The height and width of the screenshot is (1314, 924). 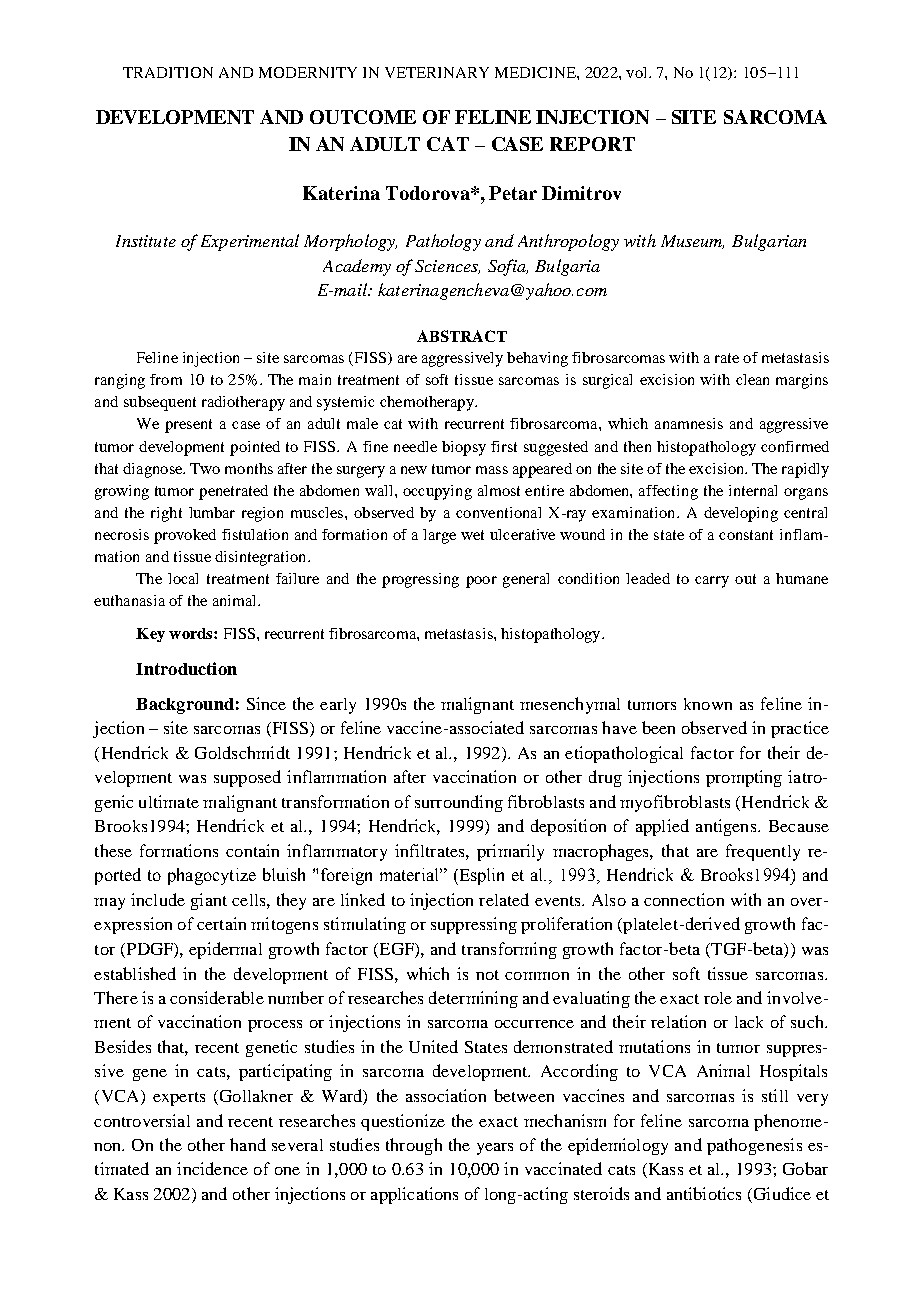 I want to click on years, so click(x=495, y=1149).
